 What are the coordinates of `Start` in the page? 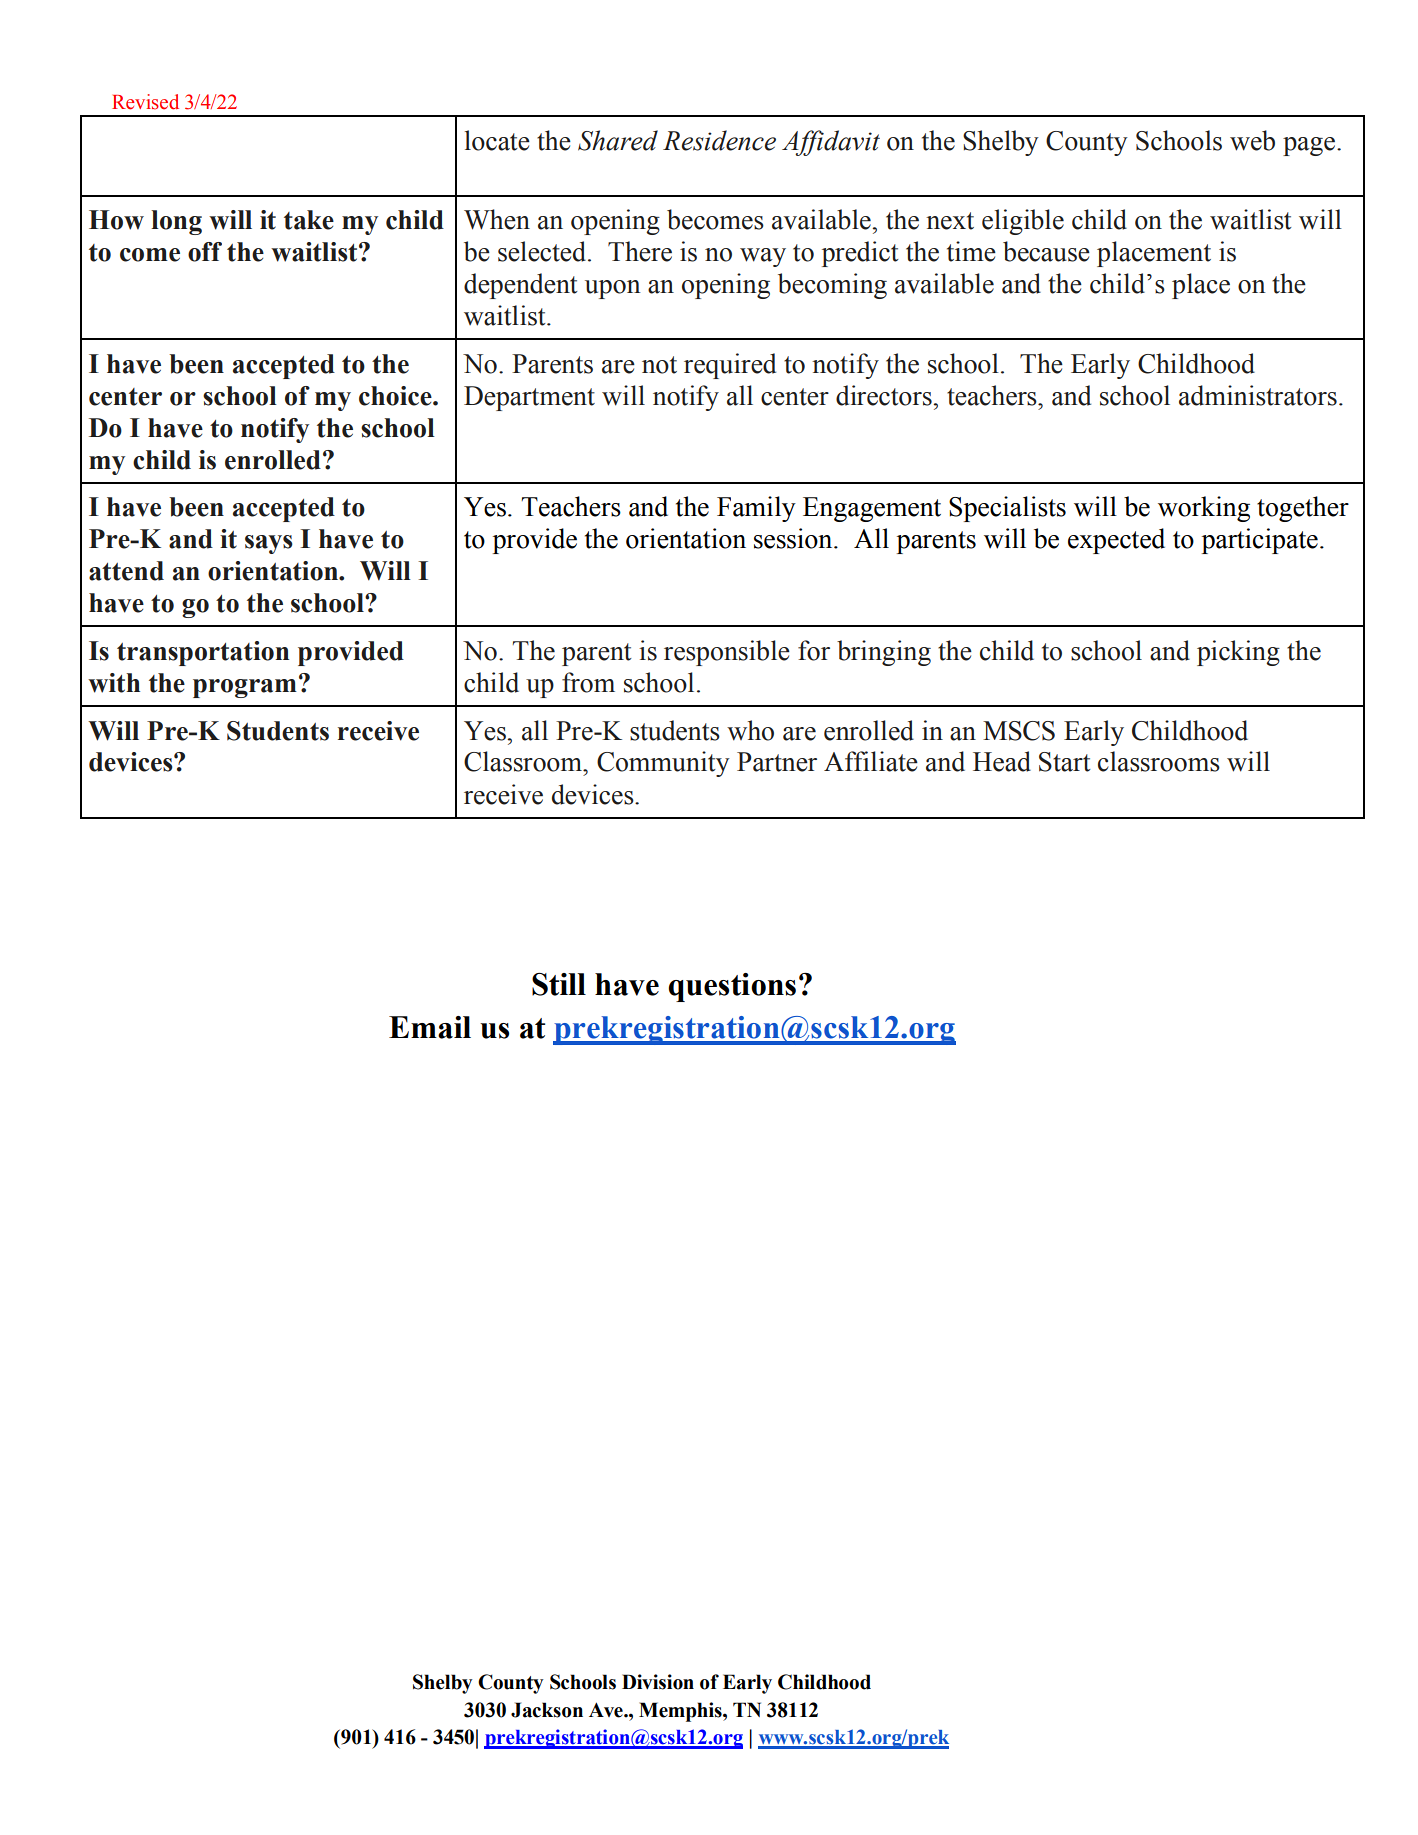 It's located at (1065, 762).
